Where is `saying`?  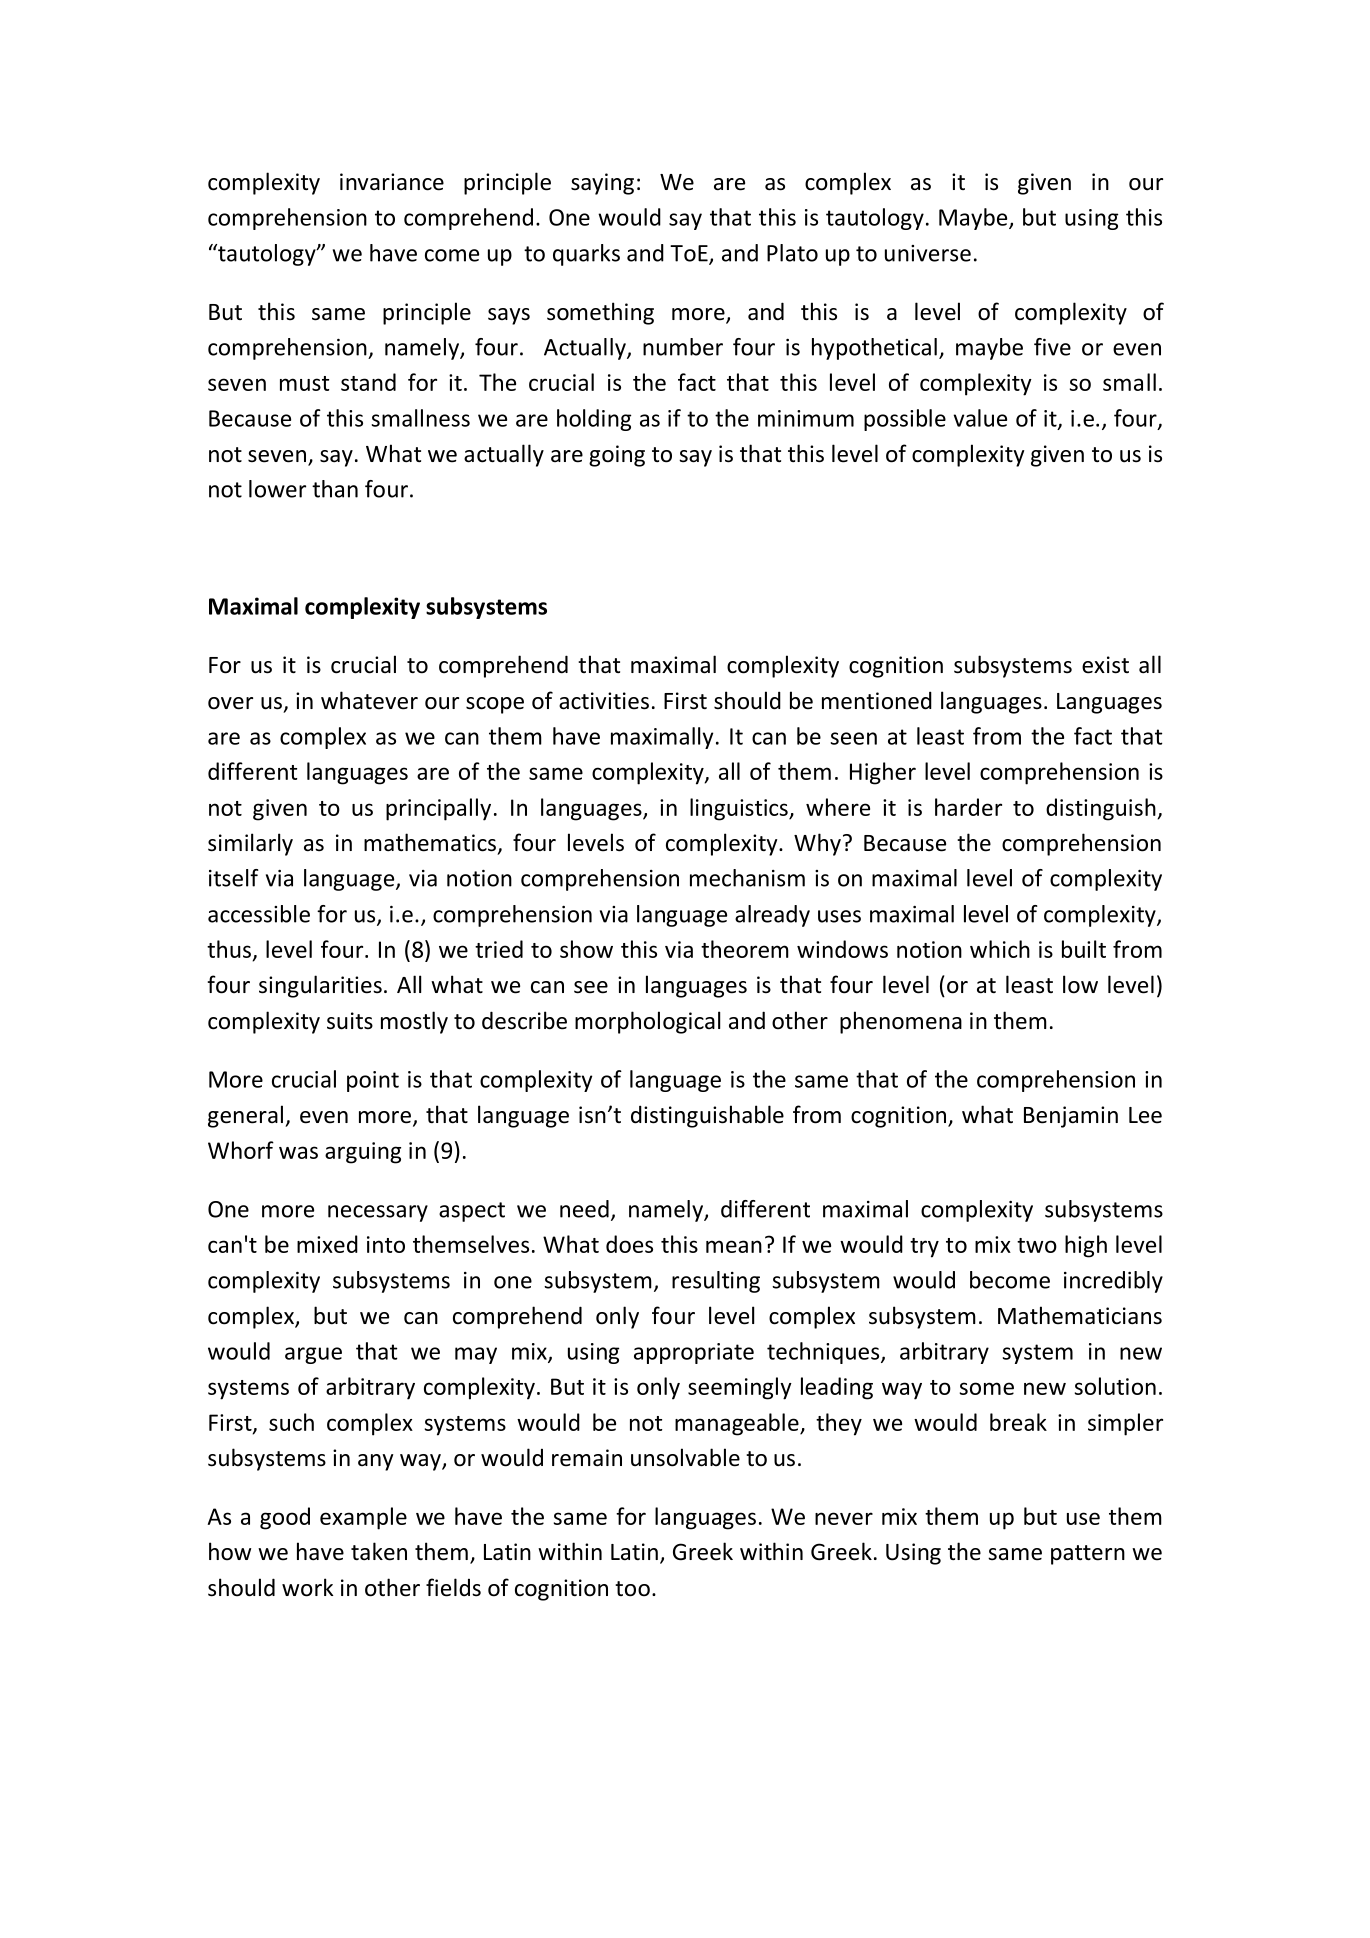
saying is located at coordinates (602, 184).
